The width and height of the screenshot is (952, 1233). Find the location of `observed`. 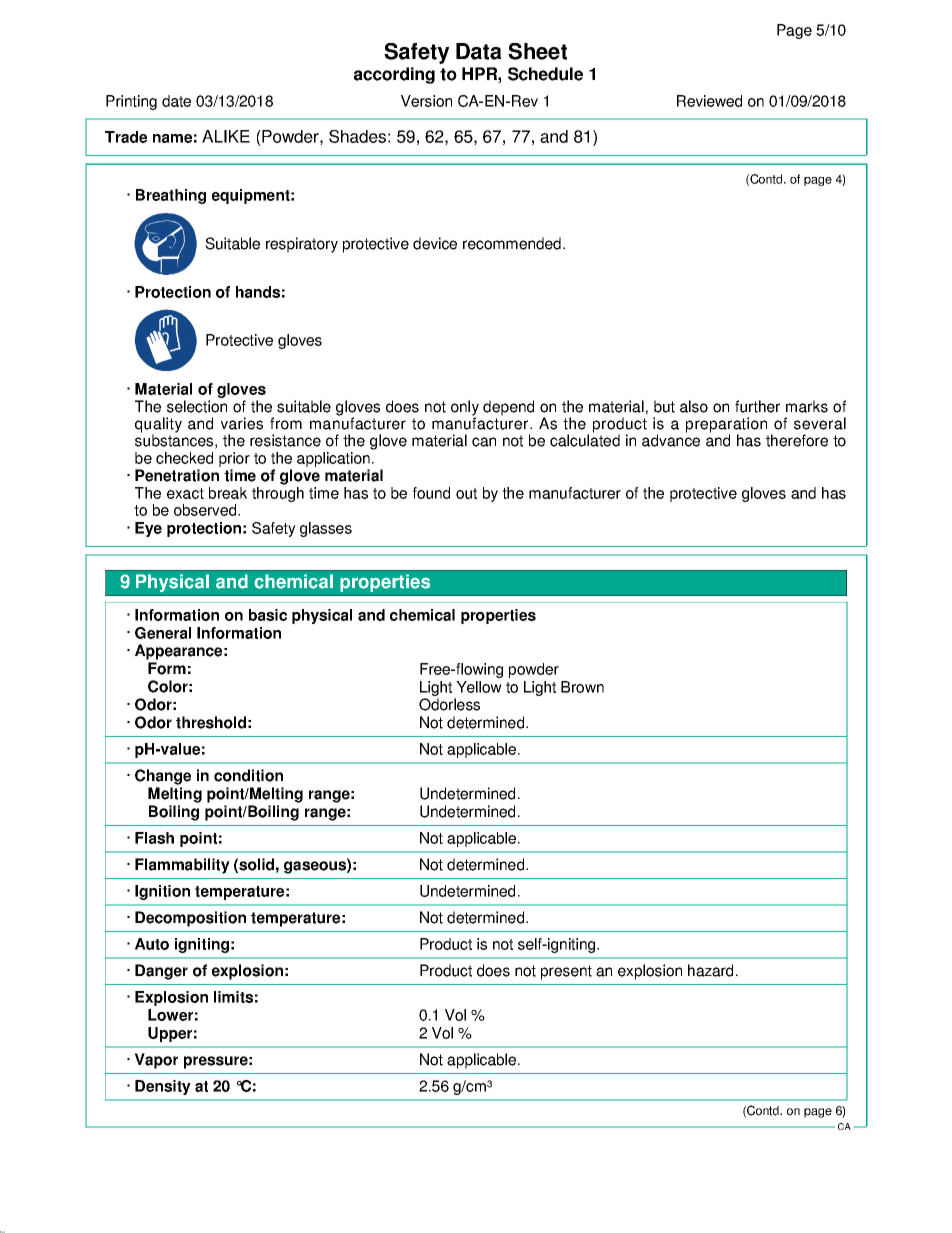

observed is located at coordinates (206, 510).
